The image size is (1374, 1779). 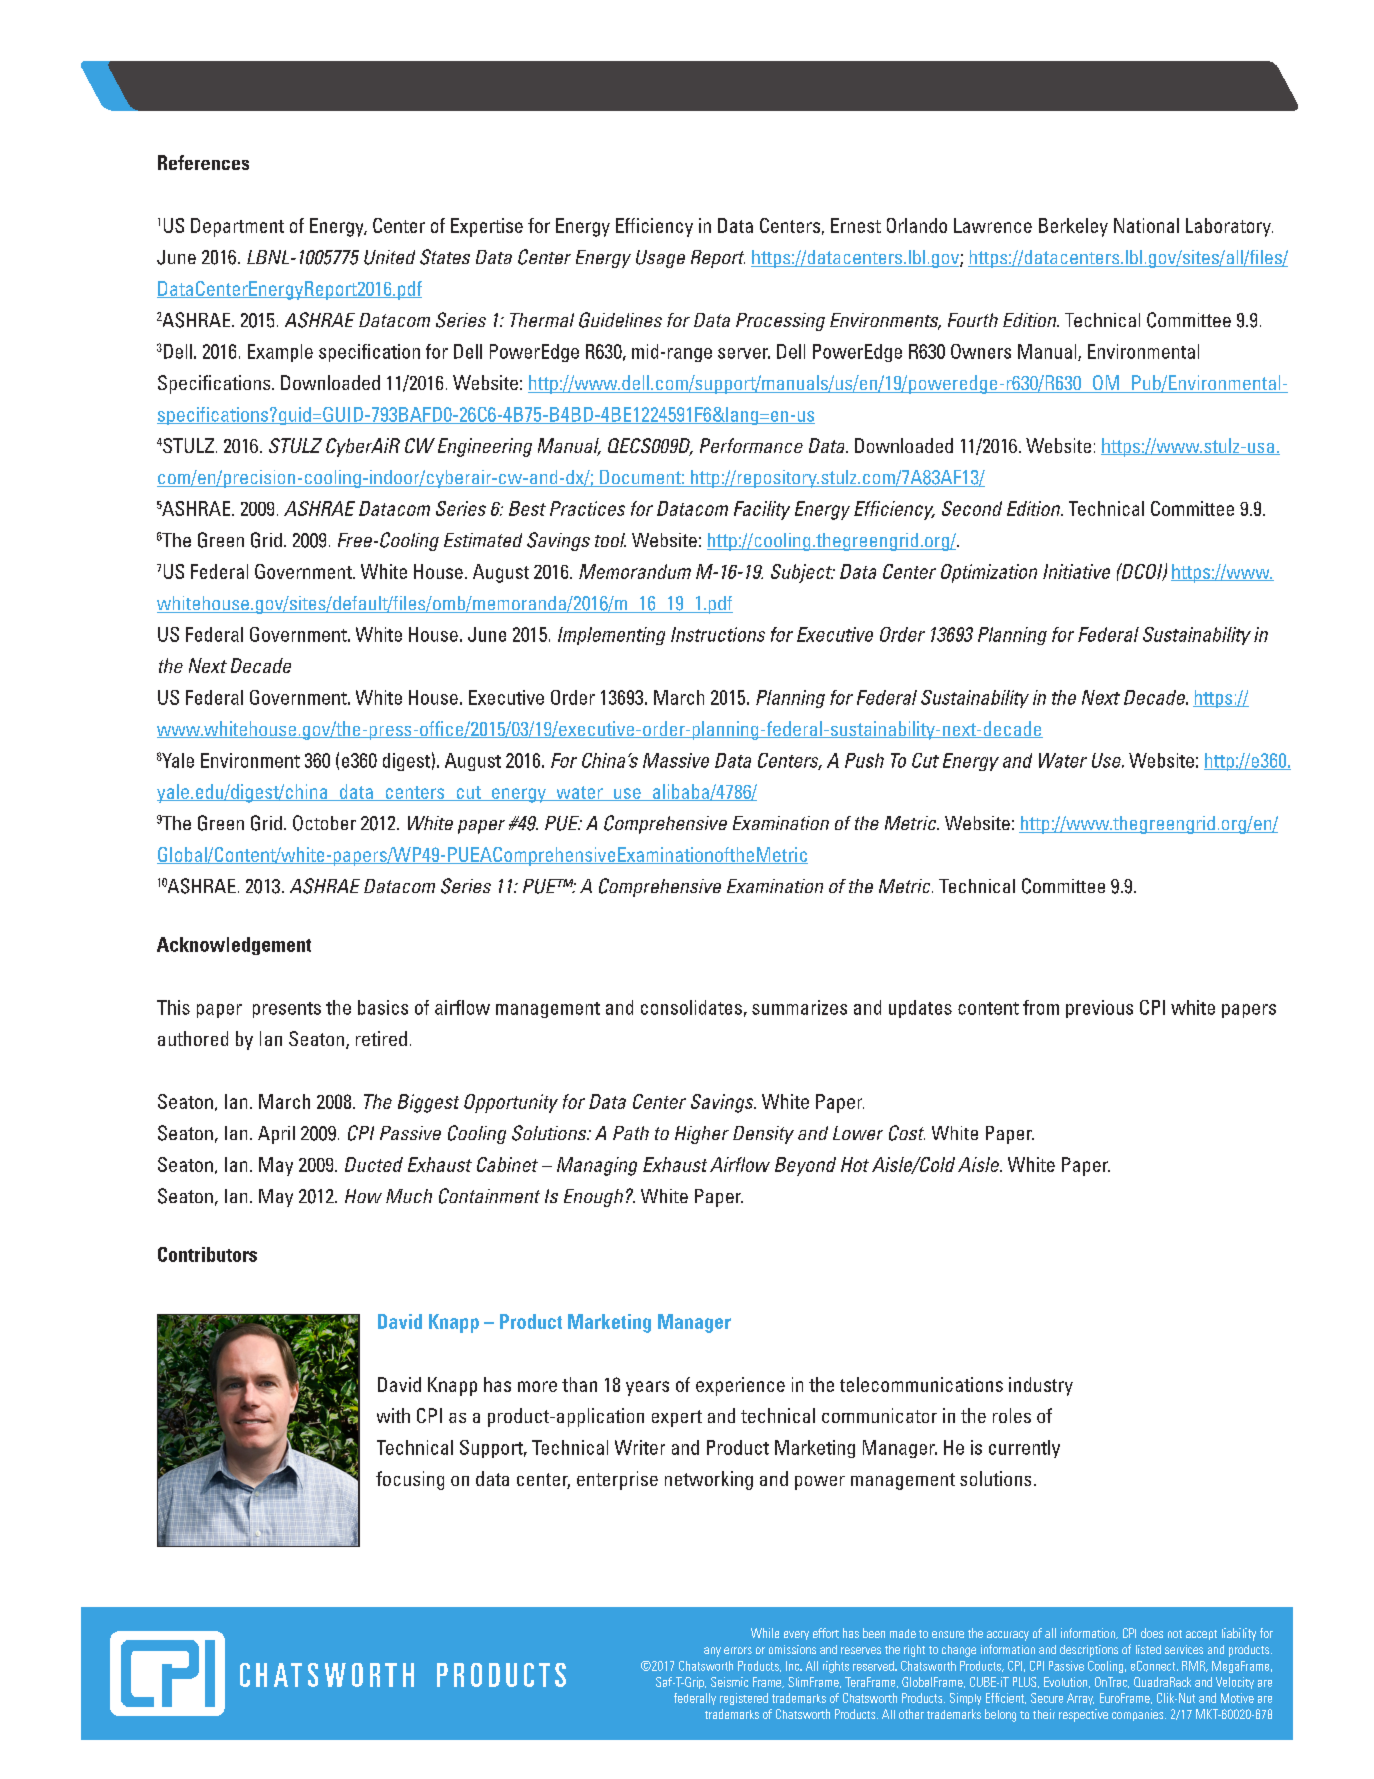 What do you see at coordinates (1089, 1651) in the image?
I see `descriptions` at bounding box center [1089, 1651].
